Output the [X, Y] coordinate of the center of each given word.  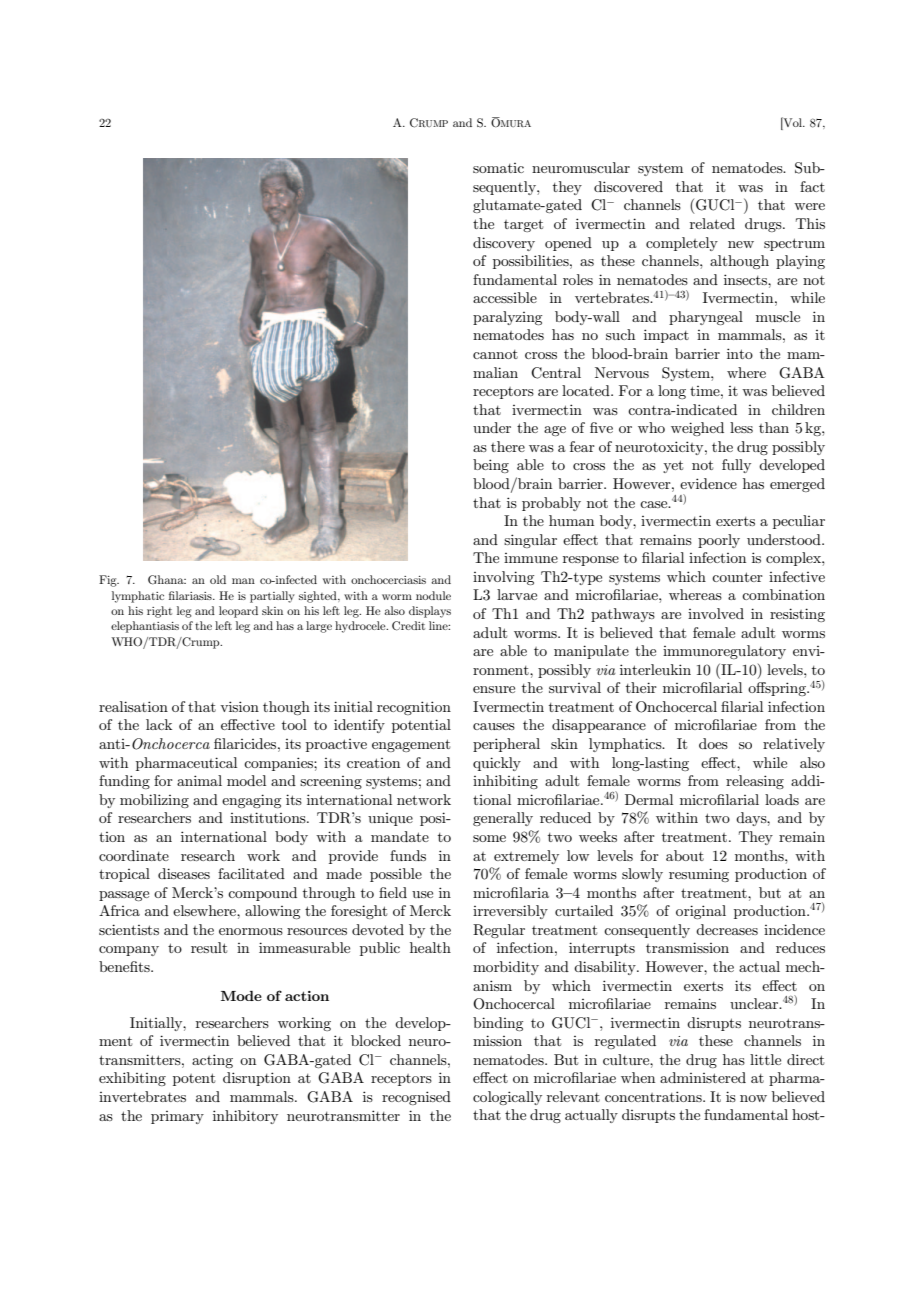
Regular [499, 931]
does [713, 743]
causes [494, 726]
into [740, 353]
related [712, 223]
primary [177, 1117]
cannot [495, 354]
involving [503, 578]
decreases [727, 929]
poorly [719, 541]
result [209, 947]
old [218, 579]
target [523, 225]
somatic [498, 168]
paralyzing [507, 318]
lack [159, 724]
